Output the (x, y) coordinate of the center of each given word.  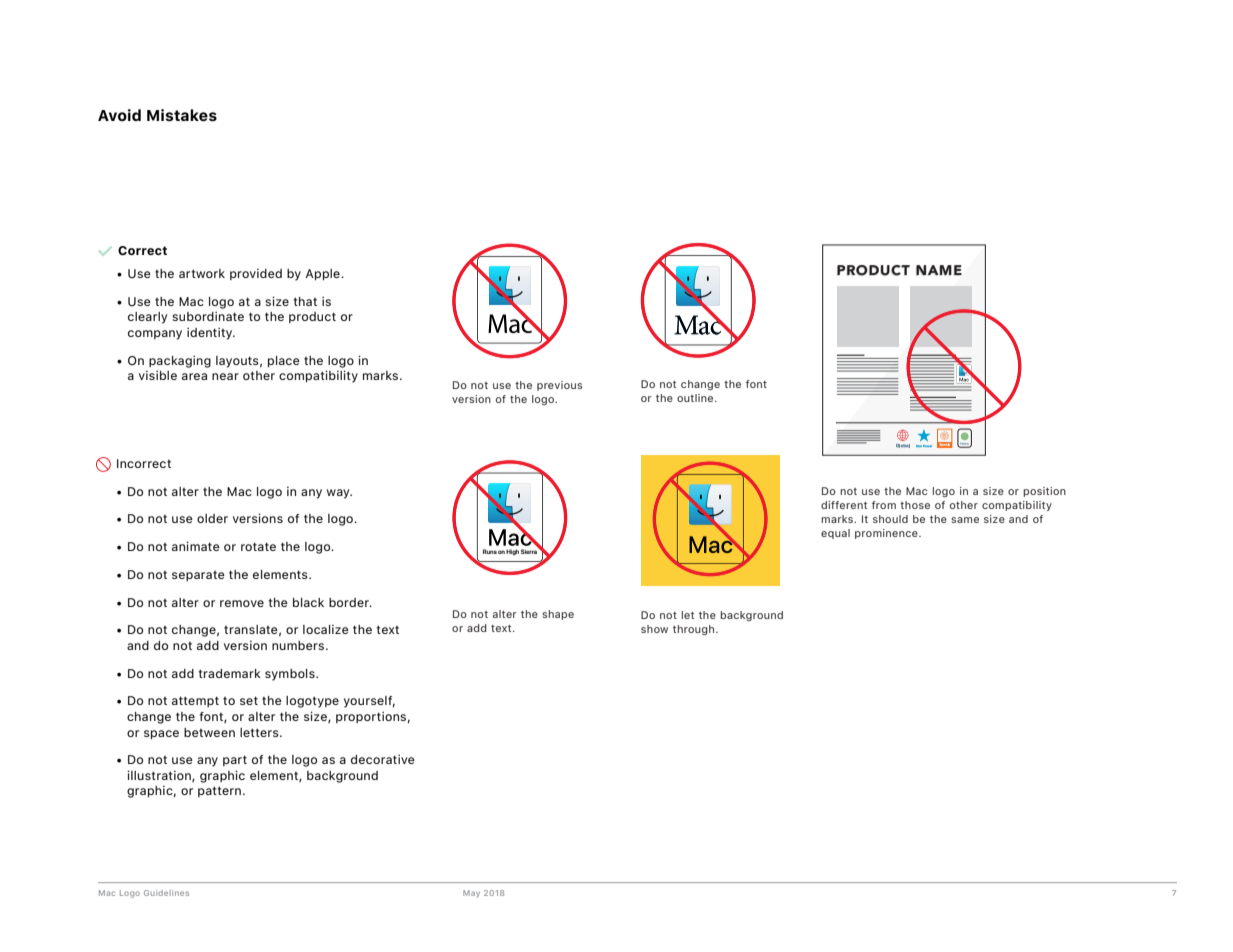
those (915, 505)
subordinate (208, 316)
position (1044, 492)
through (695, 630)
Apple (323, 274)
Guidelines (166, 893)
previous (559, 386)
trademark (229, 673)
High (512, 552)
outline (696, 398)
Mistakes (182, 115)
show (654, 629)
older (212, 518)
